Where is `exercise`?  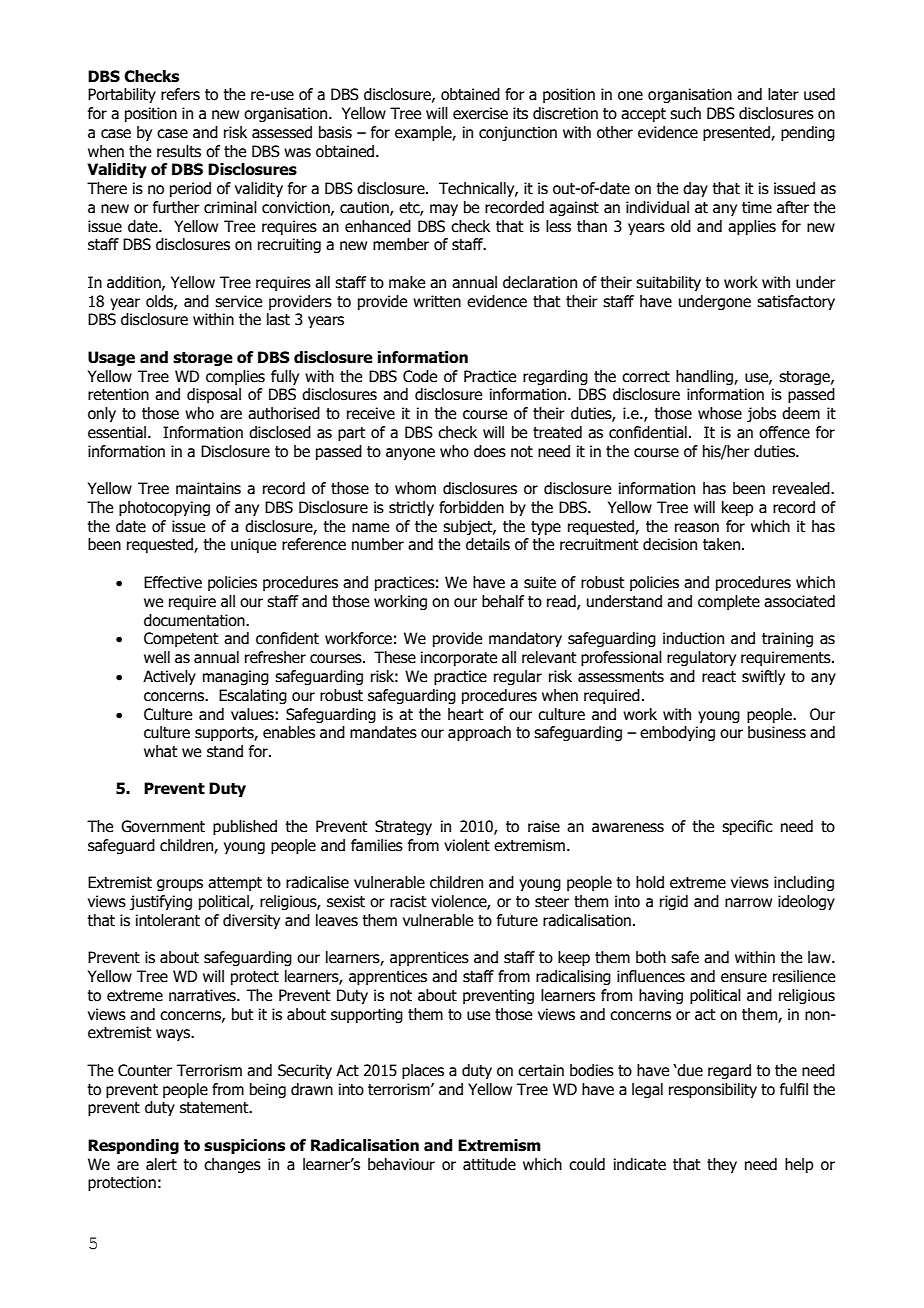 exercise is located at coordinates (480, 113).
